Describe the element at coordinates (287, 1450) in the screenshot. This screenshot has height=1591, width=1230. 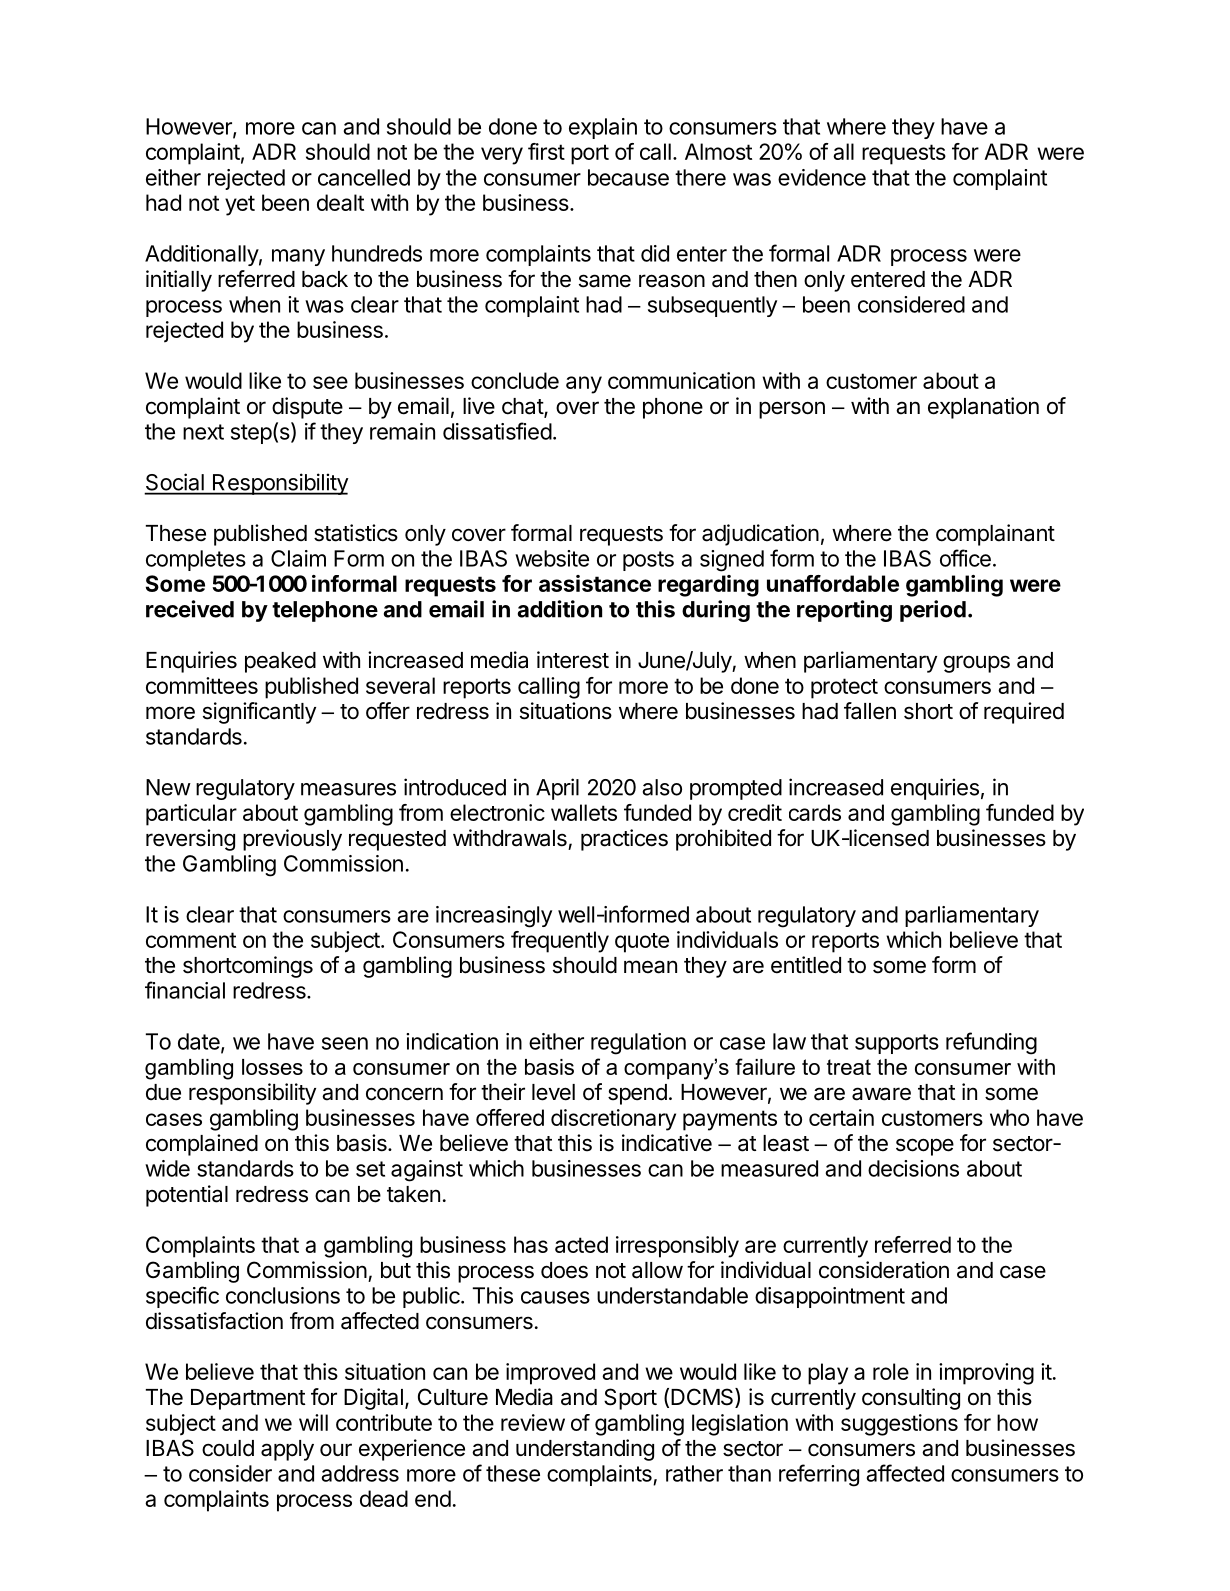
I see `apply` at that location.
